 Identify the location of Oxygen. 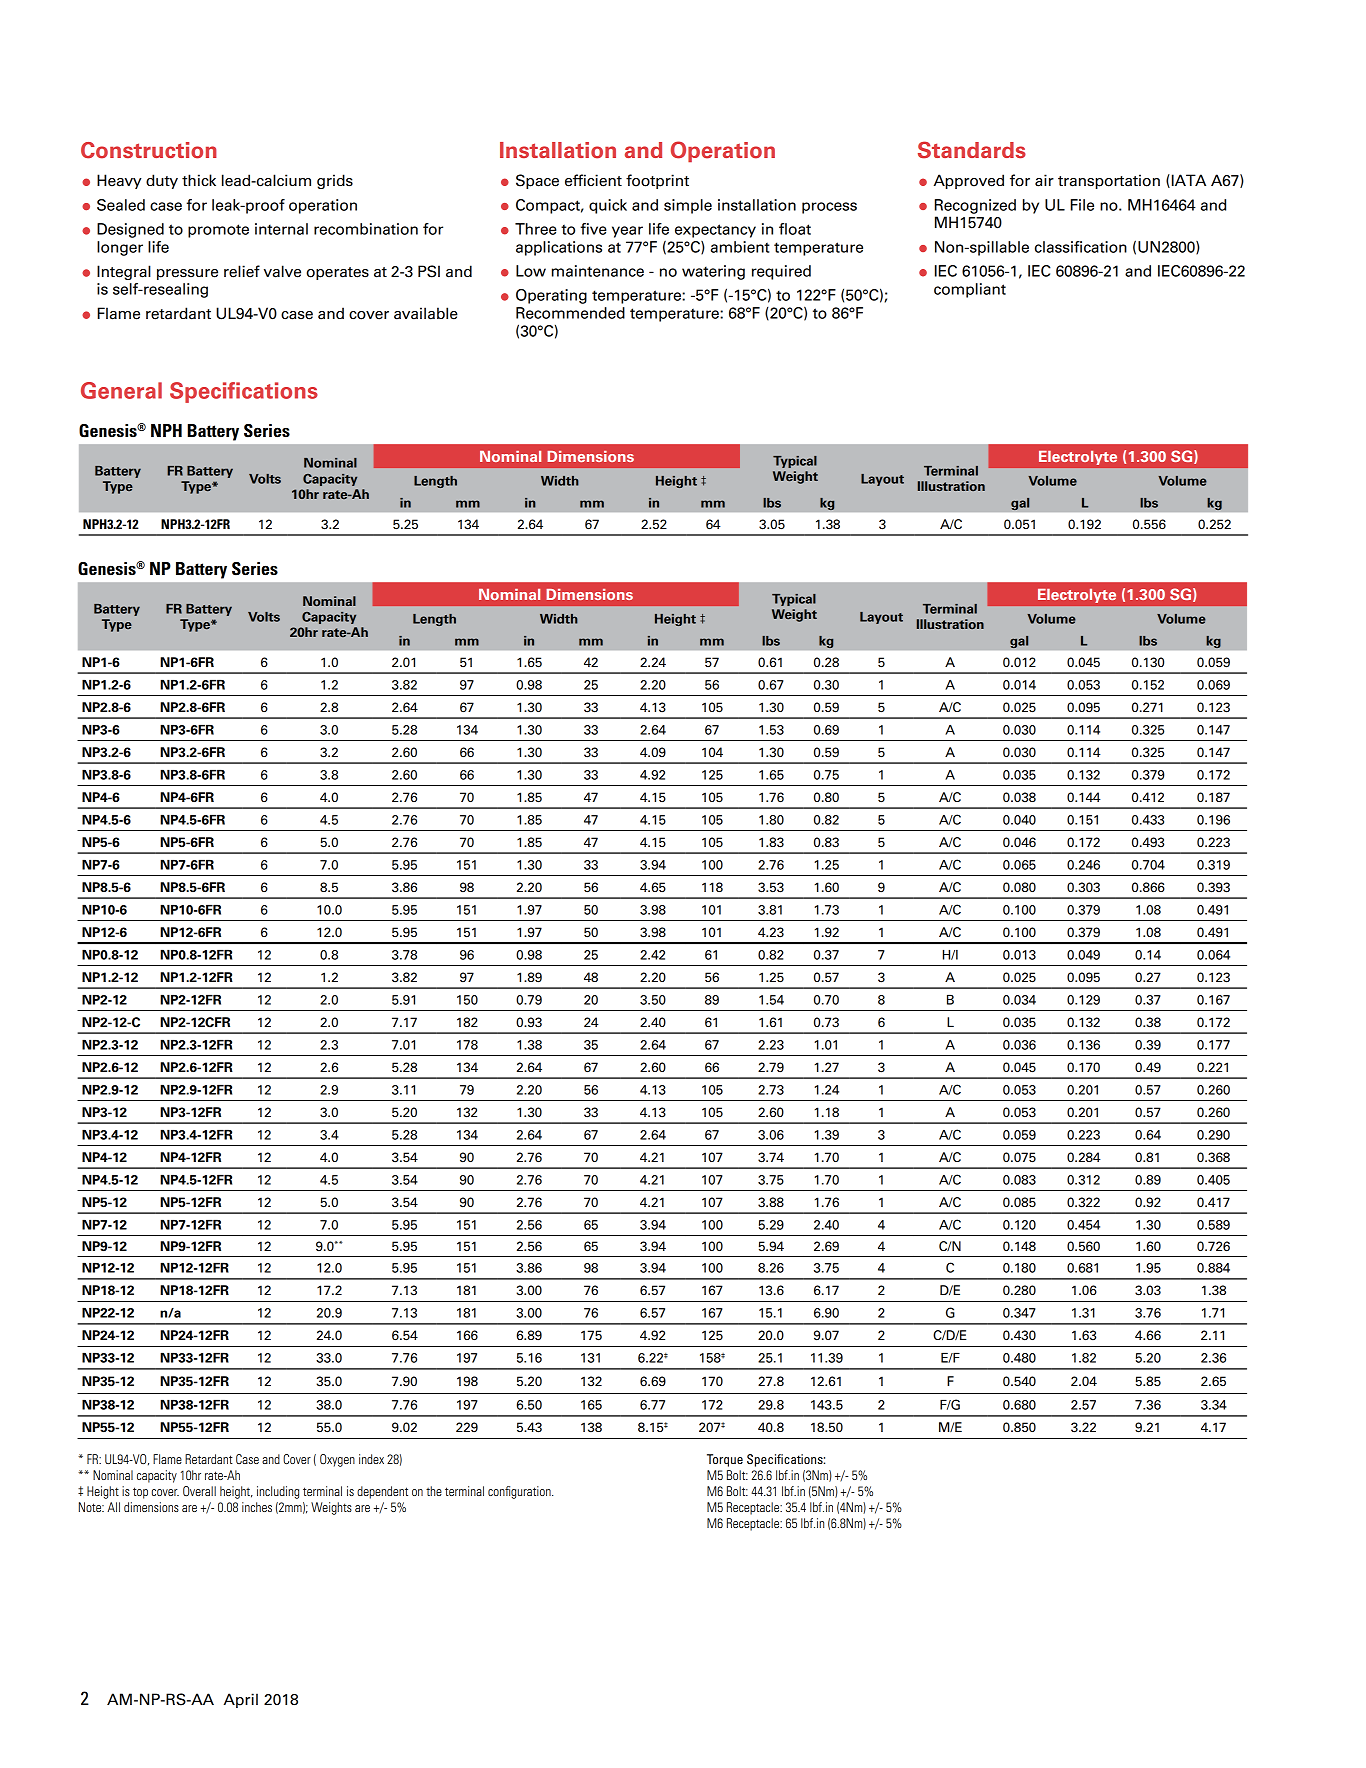
(337, 1460).
